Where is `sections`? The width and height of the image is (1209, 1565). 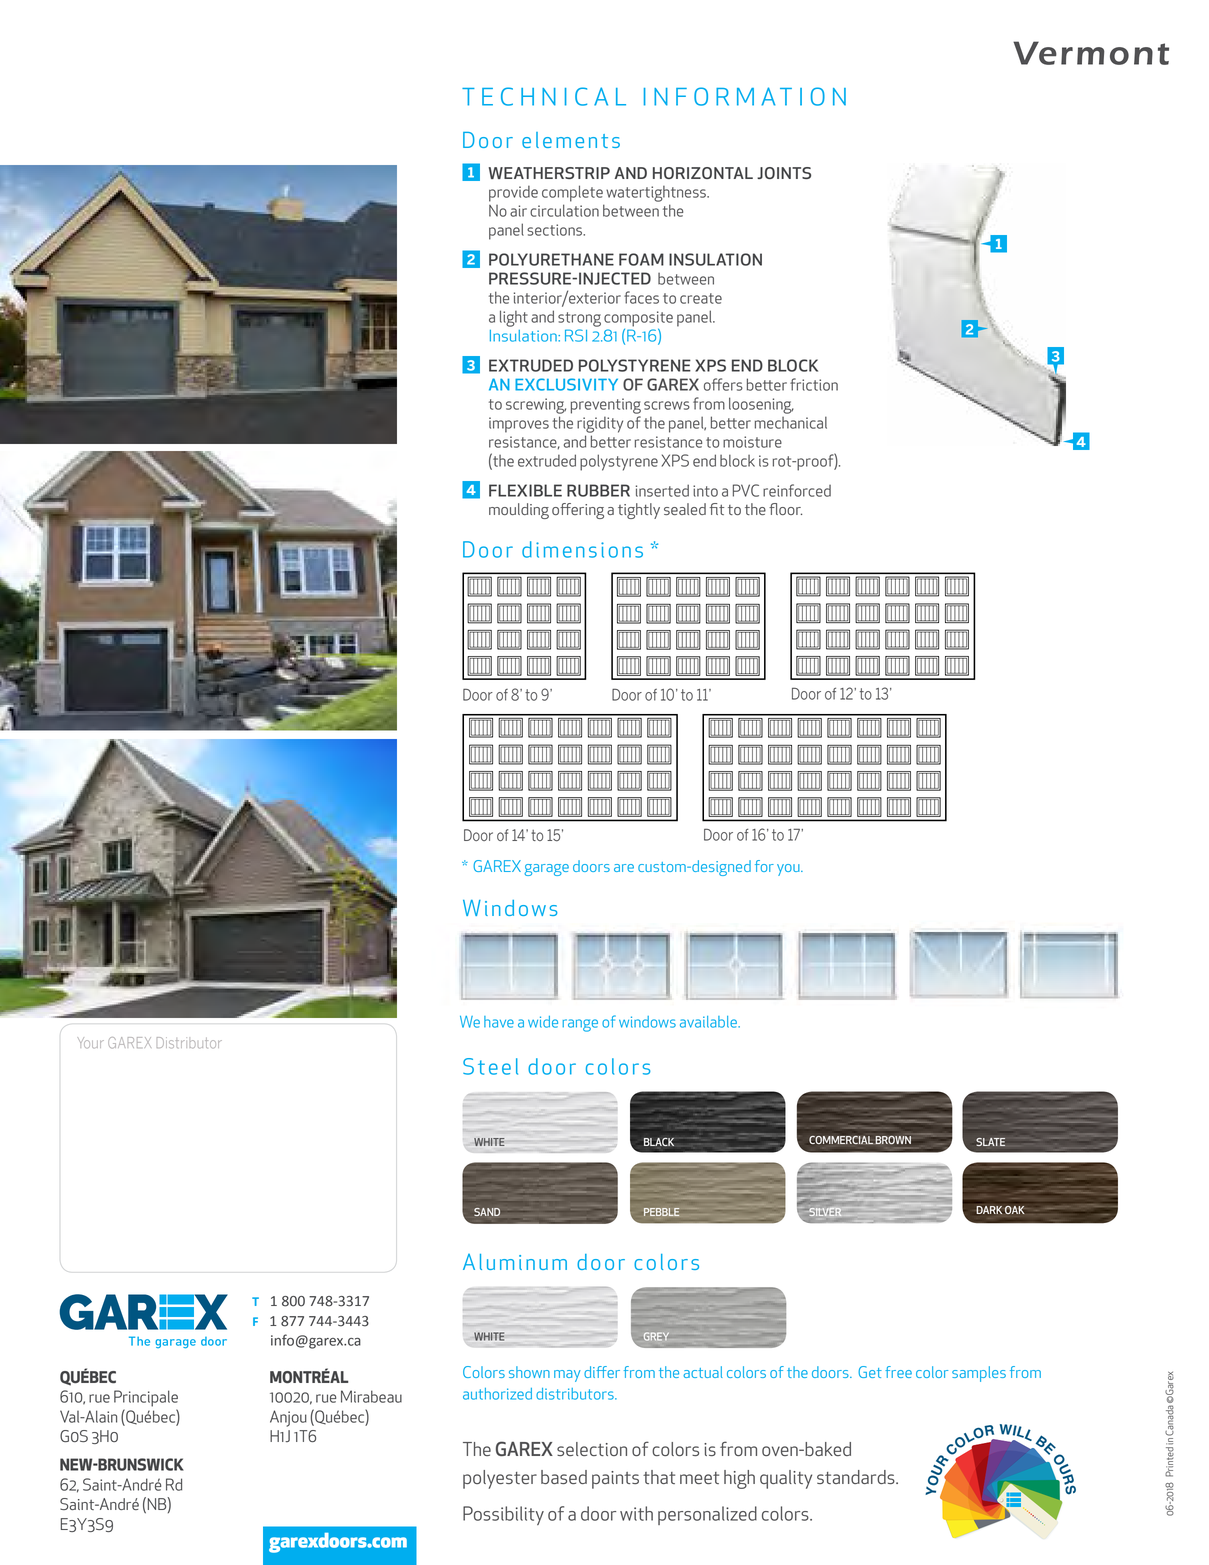
sections is located at coordinates (555, 230).
